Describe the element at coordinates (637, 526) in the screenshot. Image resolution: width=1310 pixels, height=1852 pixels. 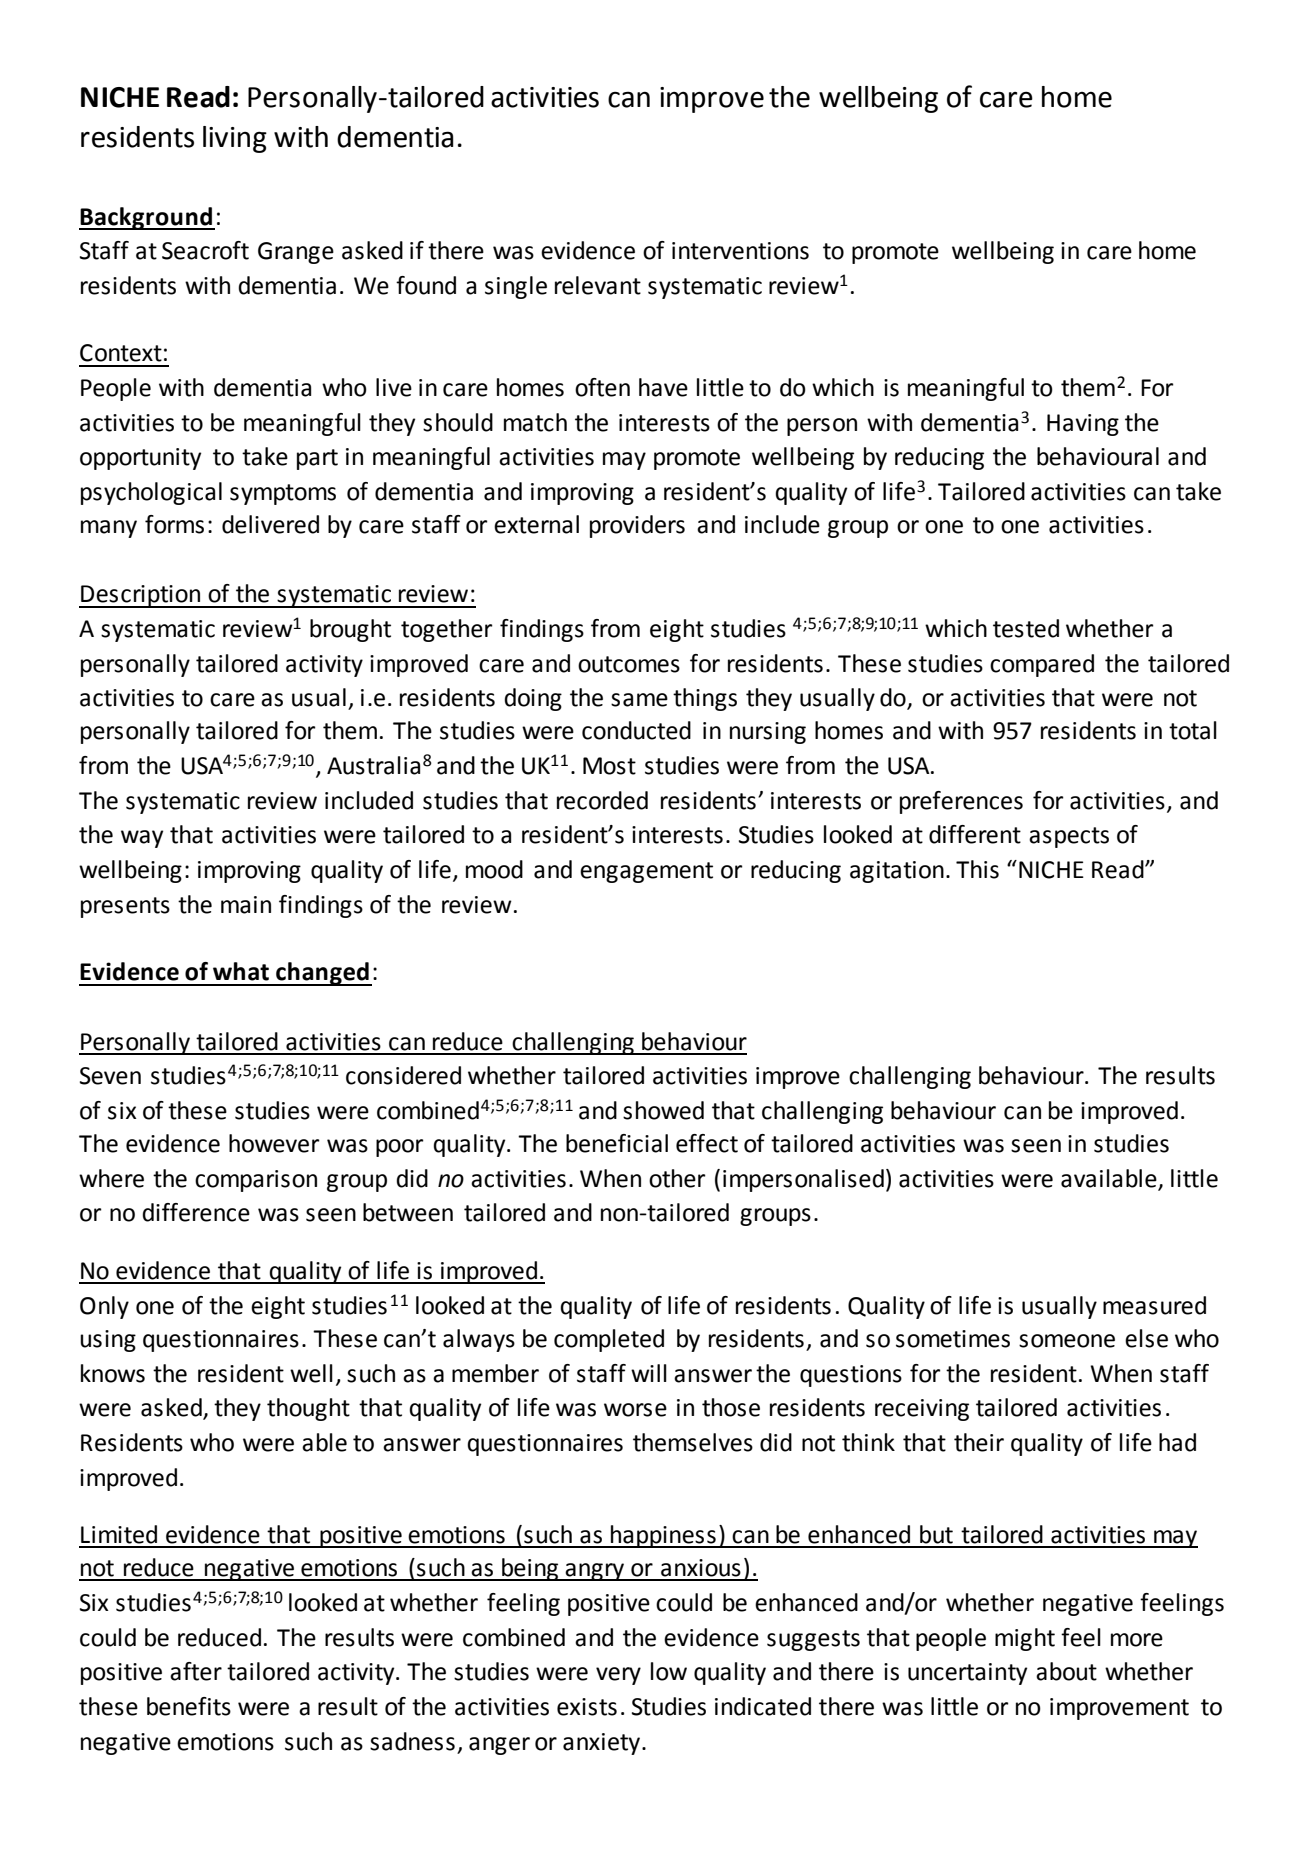
I see `providers` at that location.
